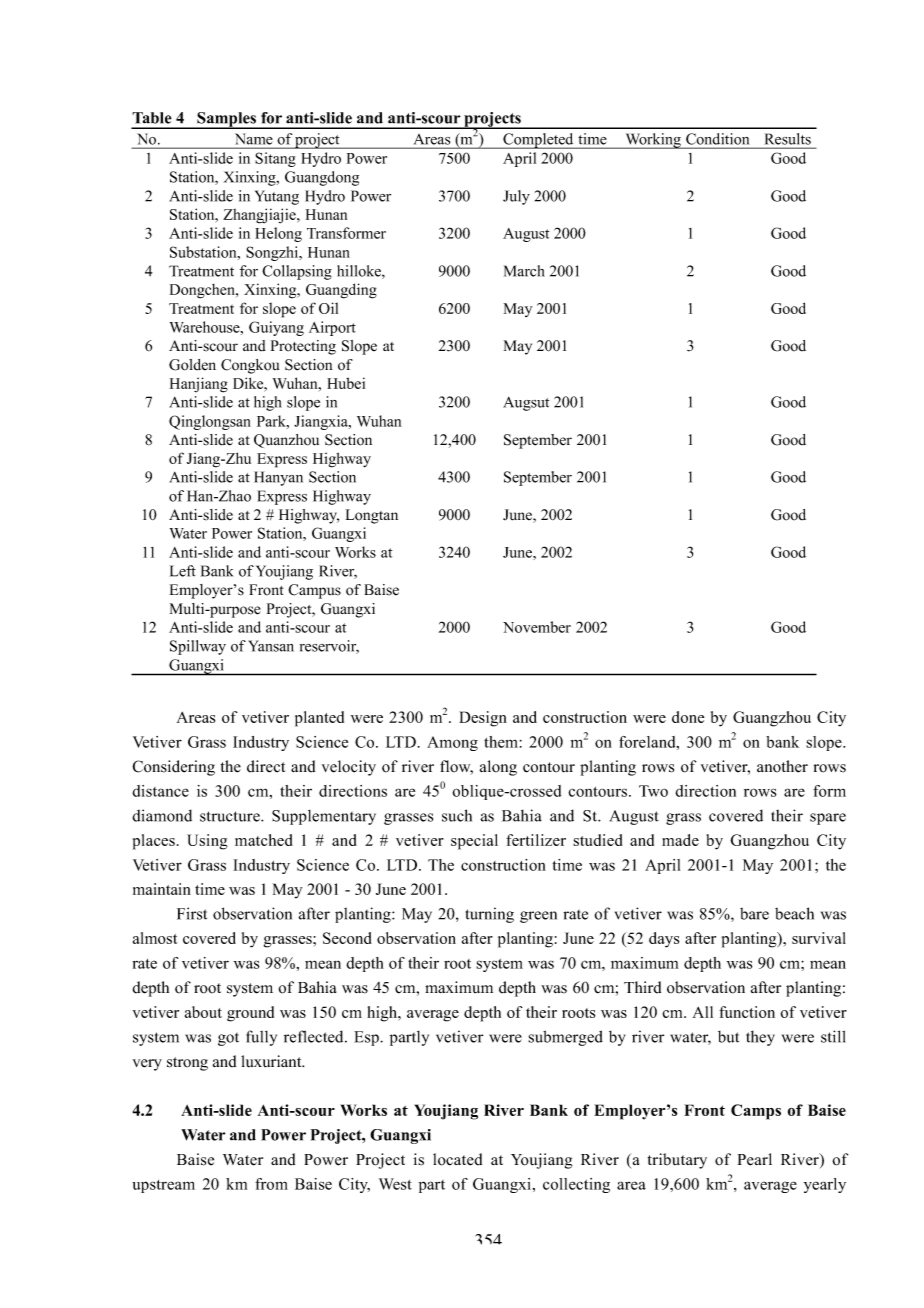 The image size is (924, 1308). I want to click on from, so click(271, 1184).
